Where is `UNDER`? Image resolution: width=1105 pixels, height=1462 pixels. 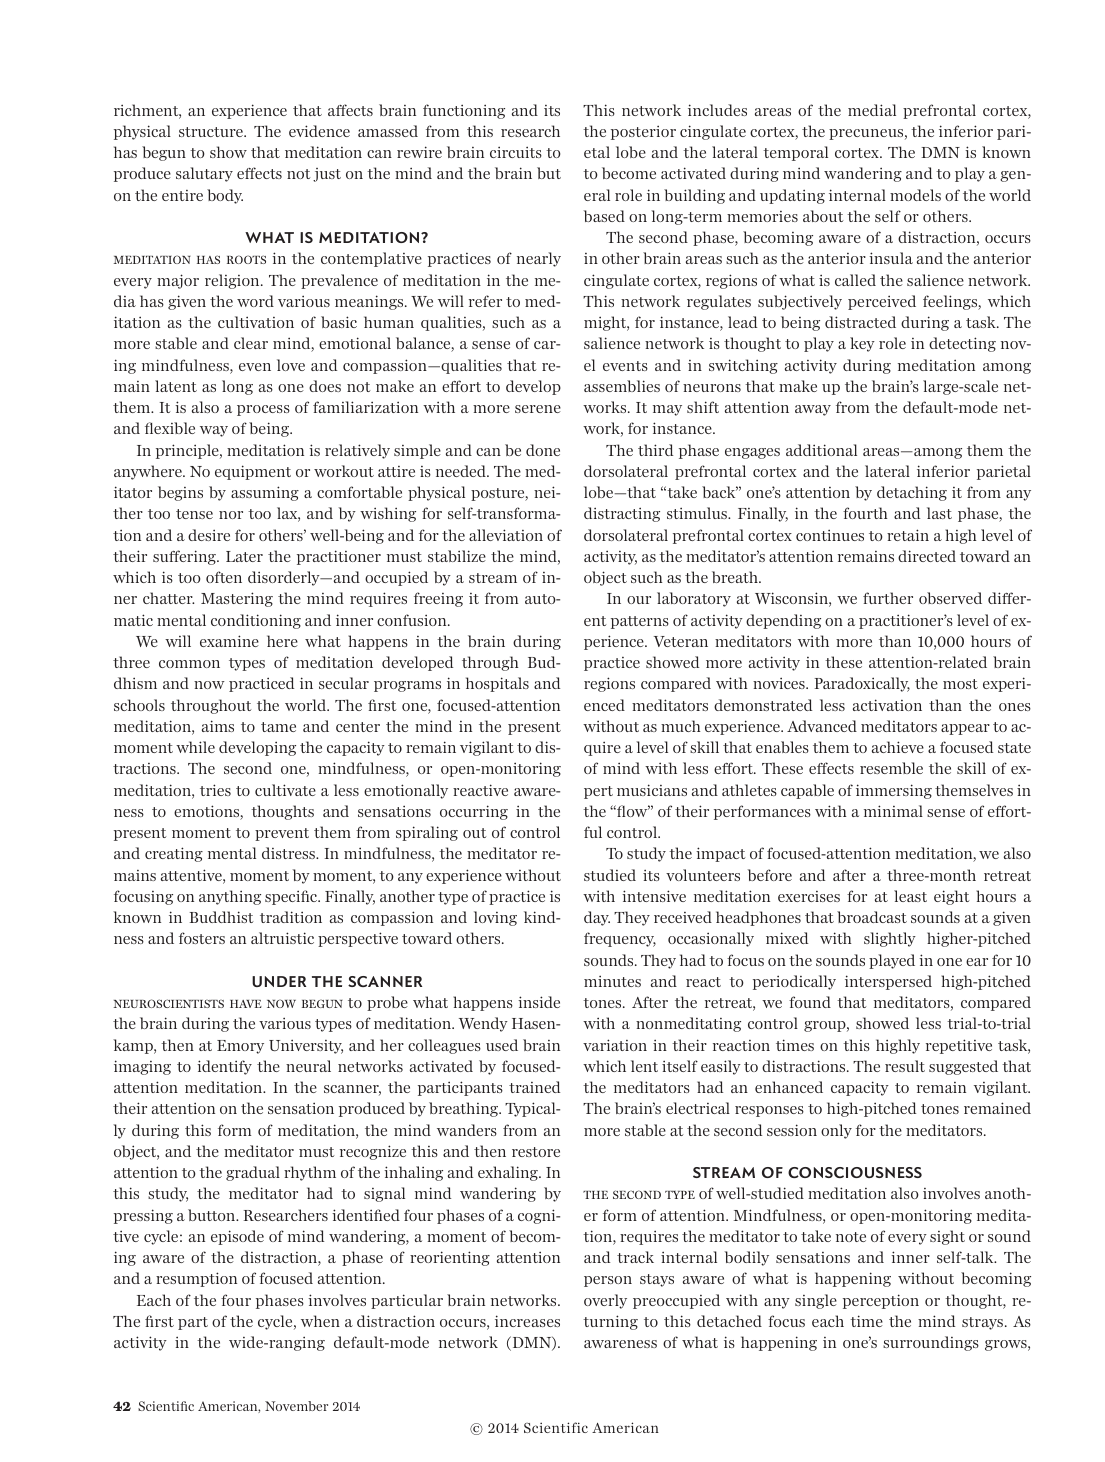 UNDER is located at coordinates (279, 981).
